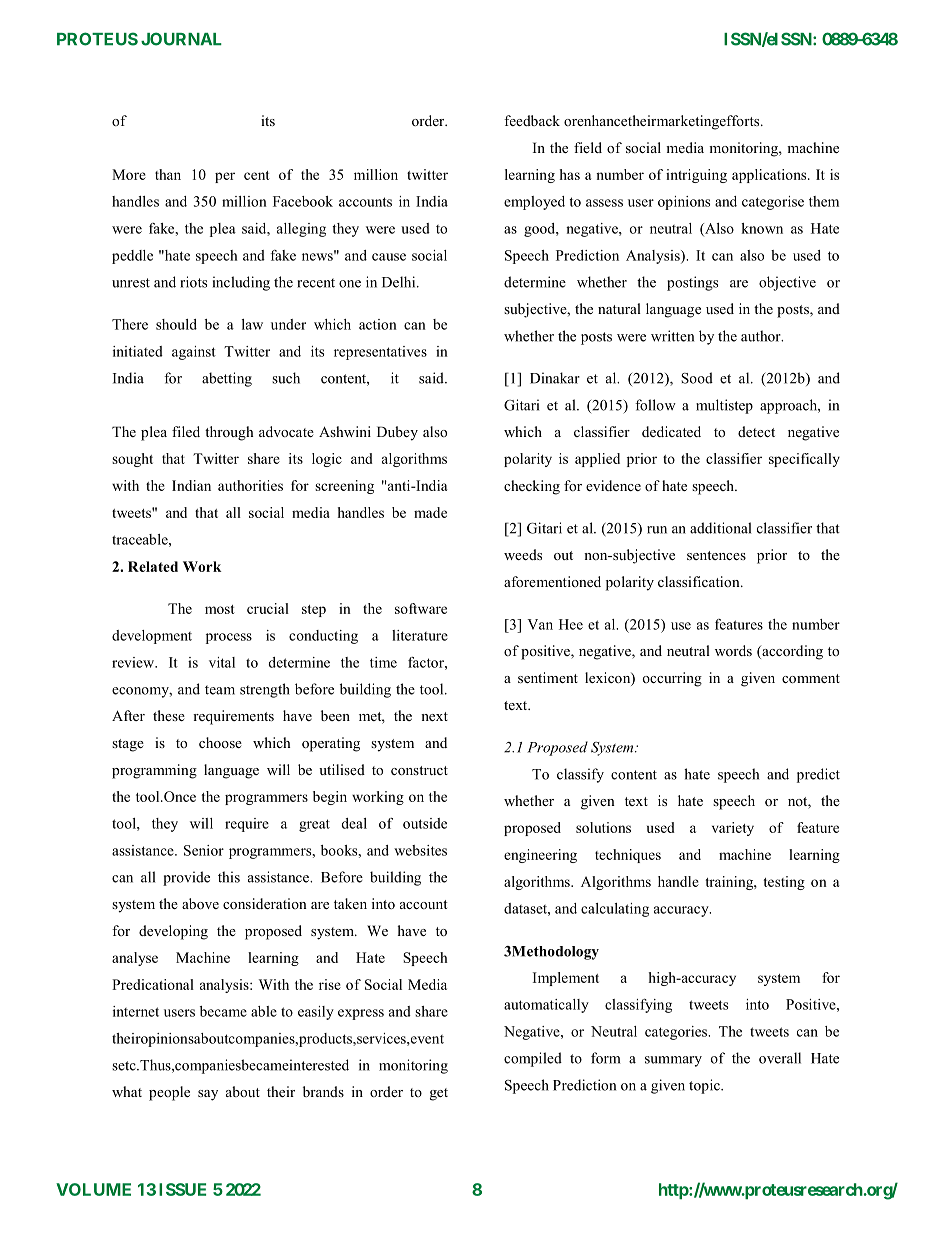 Image resolution: width=952 pixels, height=1233 pixels. What do you see at coordinates (532, 120) in the screenshot?
I see `feedback` at bounding box center [532, 120].
